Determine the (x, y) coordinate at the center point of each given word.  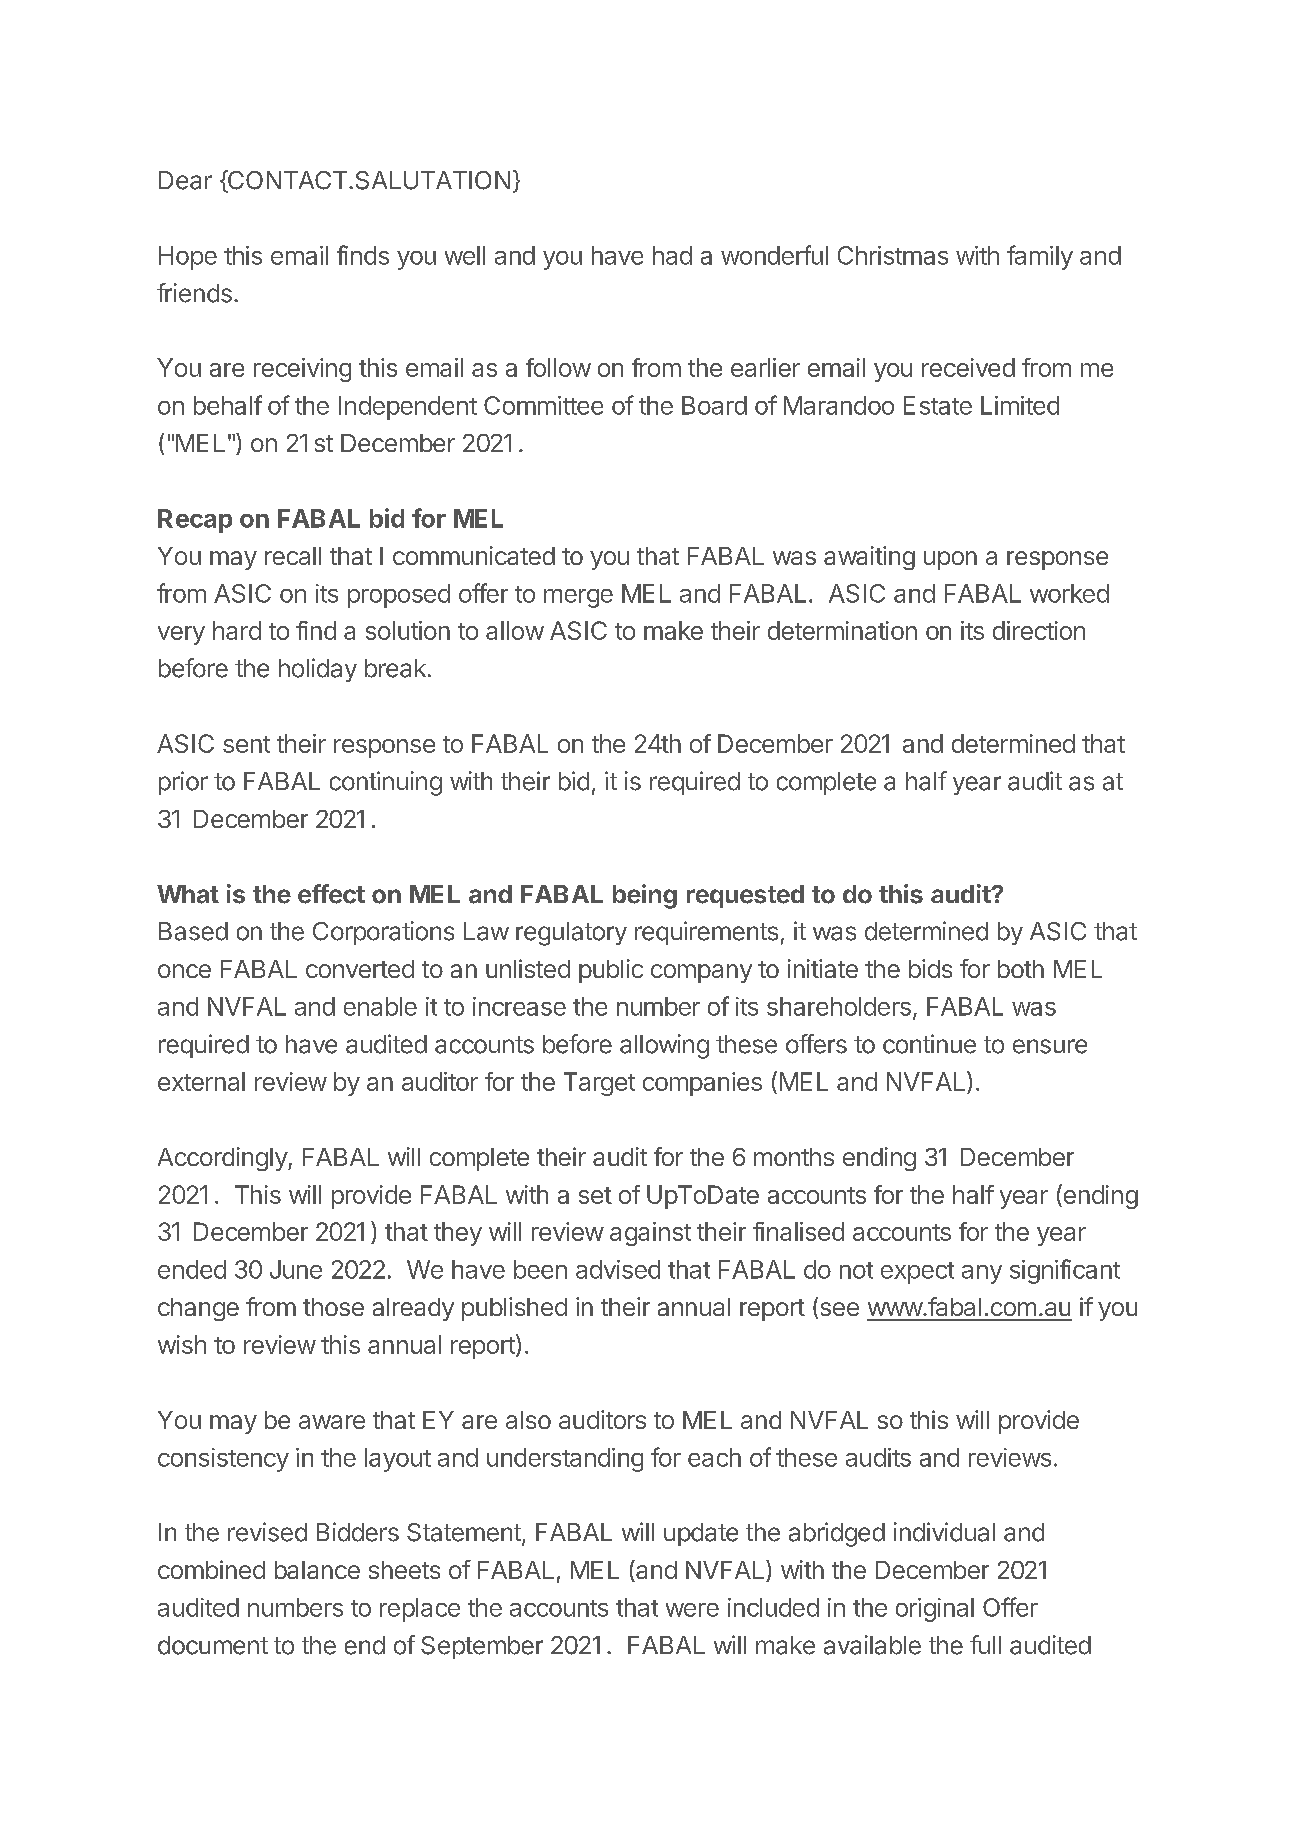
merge (578, 598)
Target (599, 1084)
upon (950, 560)
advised (618, 1269)
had (672, 255)
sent (246, 744)
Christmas (893, 255)
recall (293, 556)
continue (929, 1044)
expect (917, 1273)
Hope (188, 258)
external (201, 1081)
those (333, 1307)
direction (1039, 630)
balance (317, 1570)
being (645, 896)
